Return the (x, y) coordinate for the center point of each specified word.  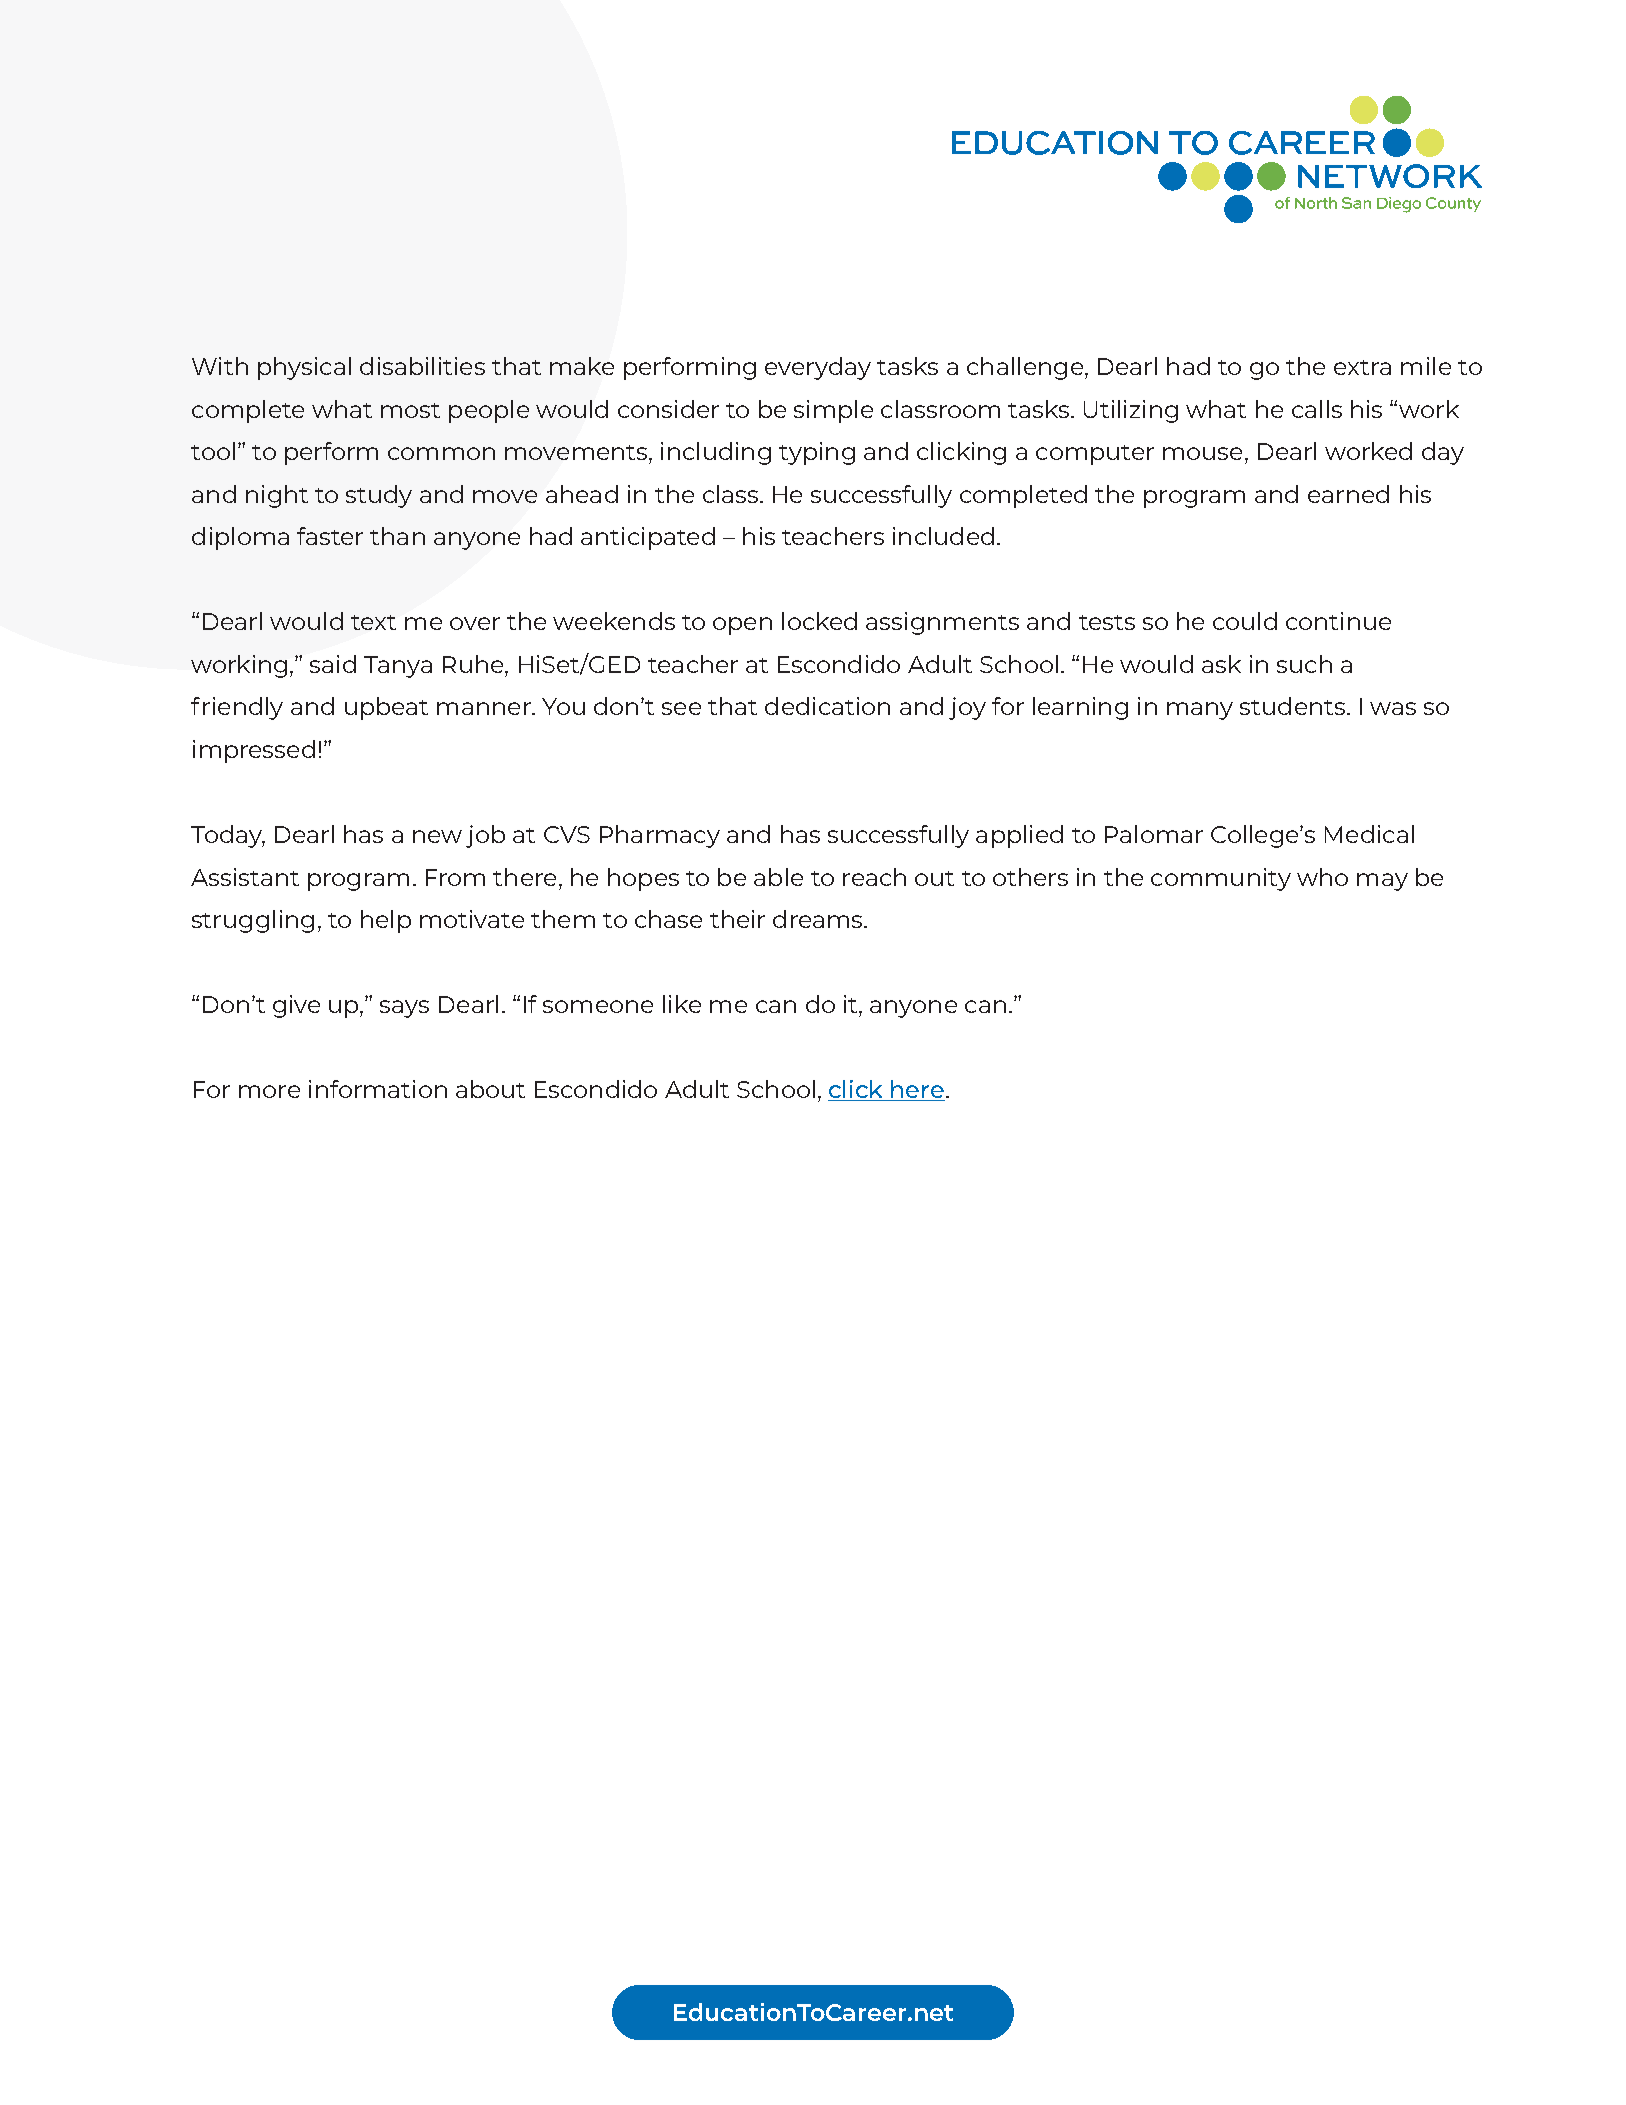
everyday (818, 368)
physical (304, 368)
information (378, 1089)
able (778, 877)
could (1245, 621)
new (437, 836)
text (373, 622)
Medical (1369, 834)
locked (819, 621)
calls (1317, 409)
